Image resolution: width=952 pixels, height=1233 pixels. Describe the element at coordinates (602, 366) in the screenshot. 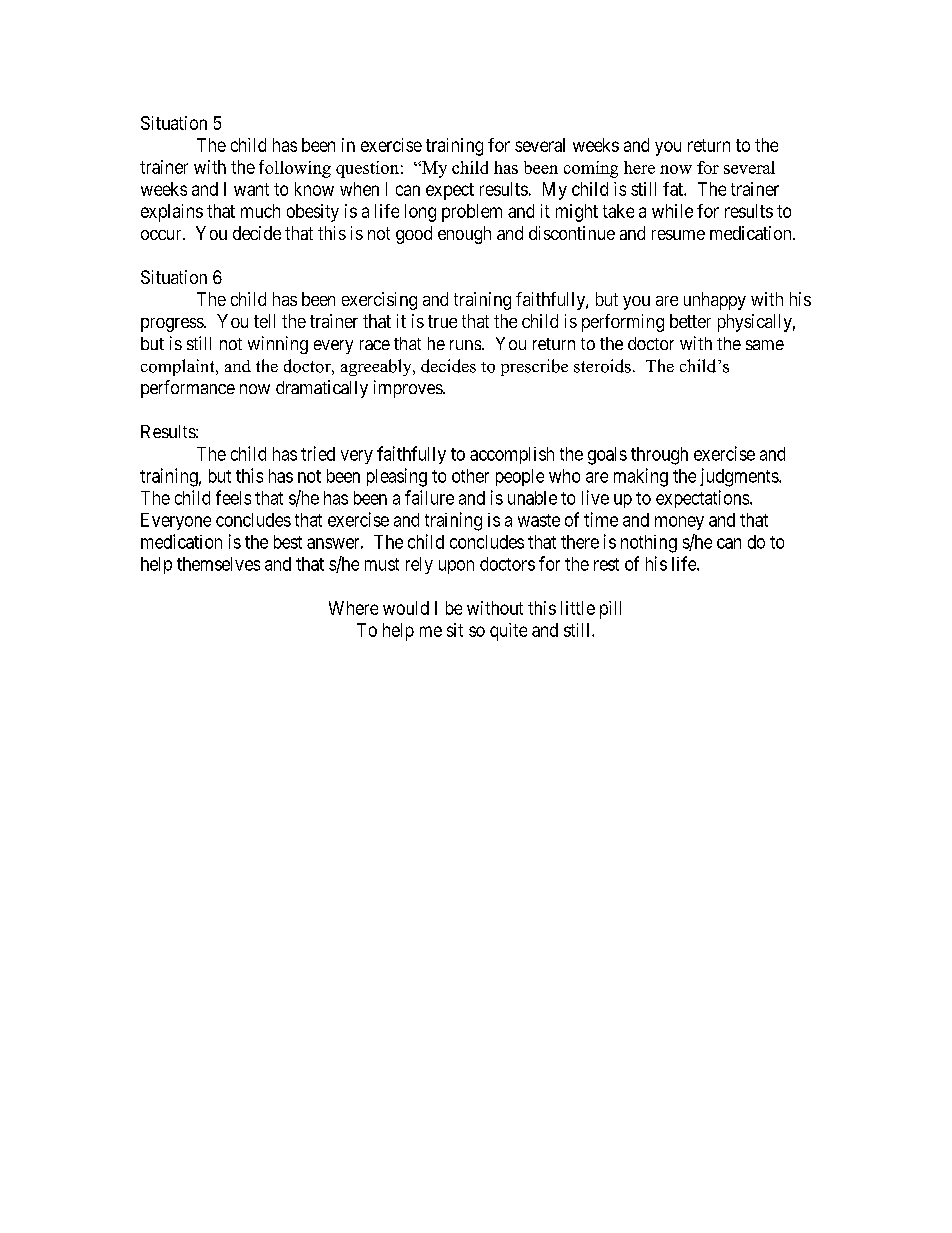

I see `steroids` at that location.
